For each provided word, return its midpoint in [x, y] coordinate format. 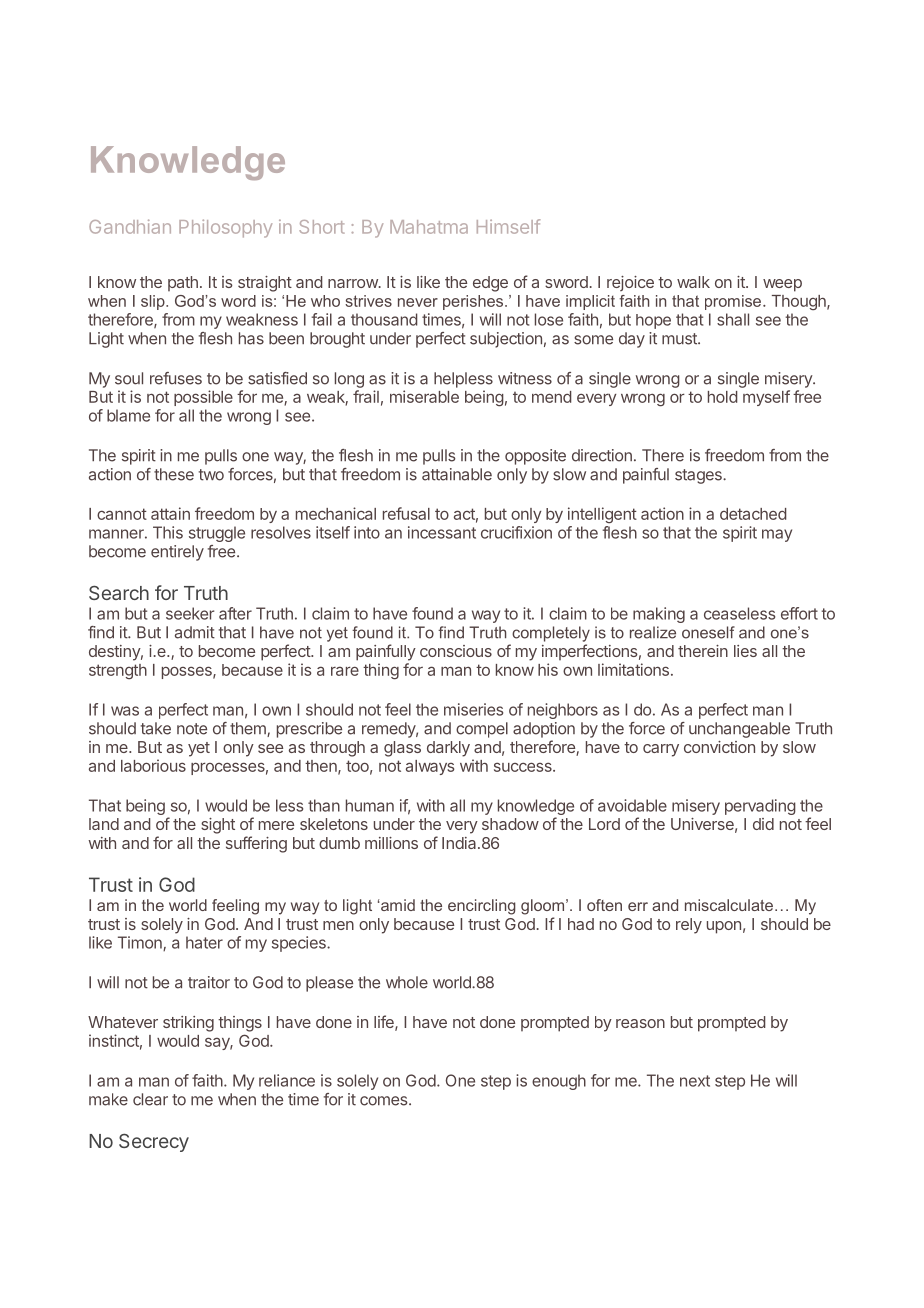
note [192, 729]
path [183, 283]
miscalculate [729, 905]
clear [150, 1099]
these [174, 474]
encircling [482, 907]
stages [699, 476]
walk [693, 282]
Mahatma [429, 227]
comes [385, 1101]
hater [204, 942]
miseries [473, 709]
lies [745, 651]
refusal [406, 513]
